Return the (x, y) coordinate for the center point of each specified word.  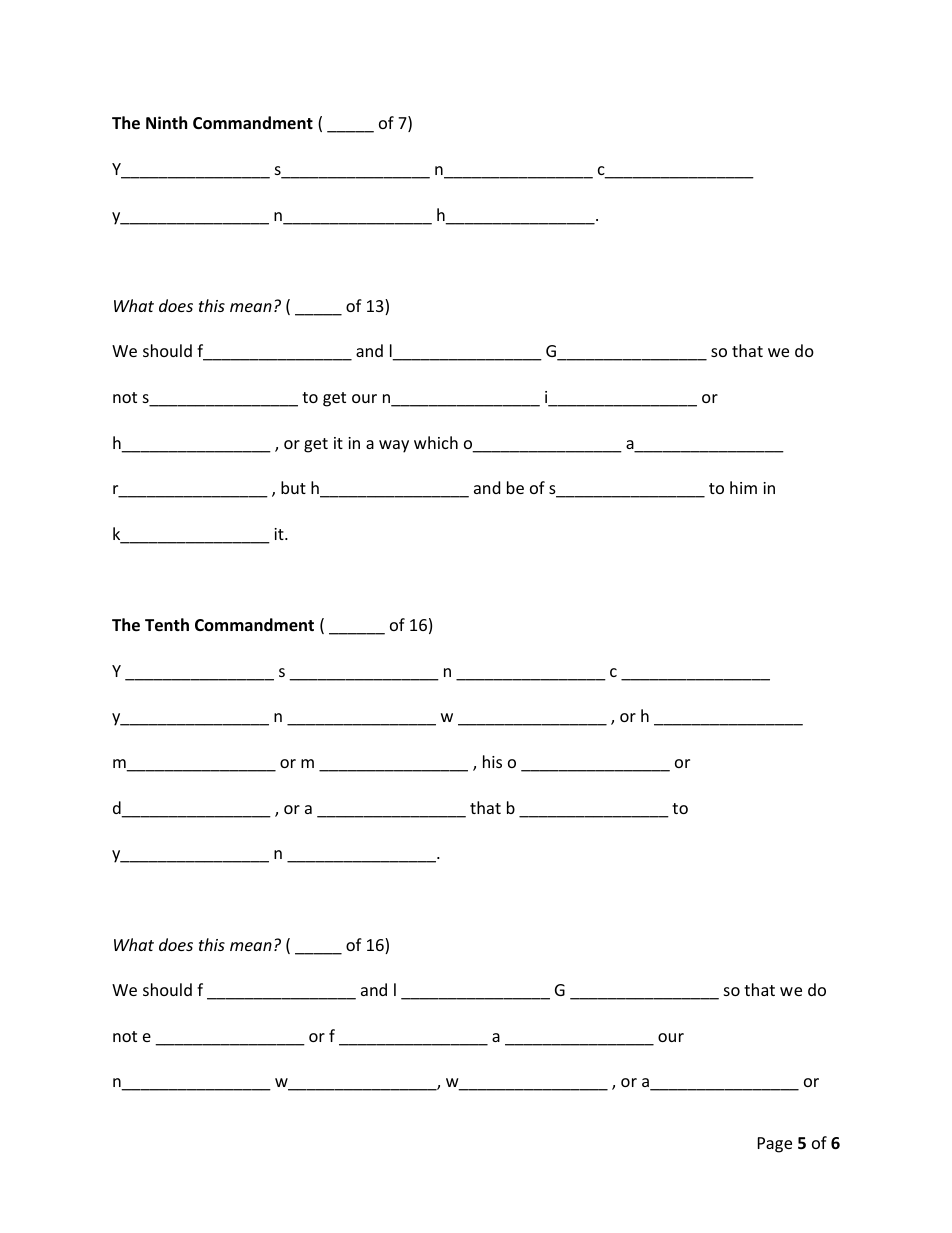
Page (775, 1145)
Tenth (167, 625)
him (743, 487)
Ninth (166, 122)
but (293, 487)
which (436, 442)
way (394, 446)
